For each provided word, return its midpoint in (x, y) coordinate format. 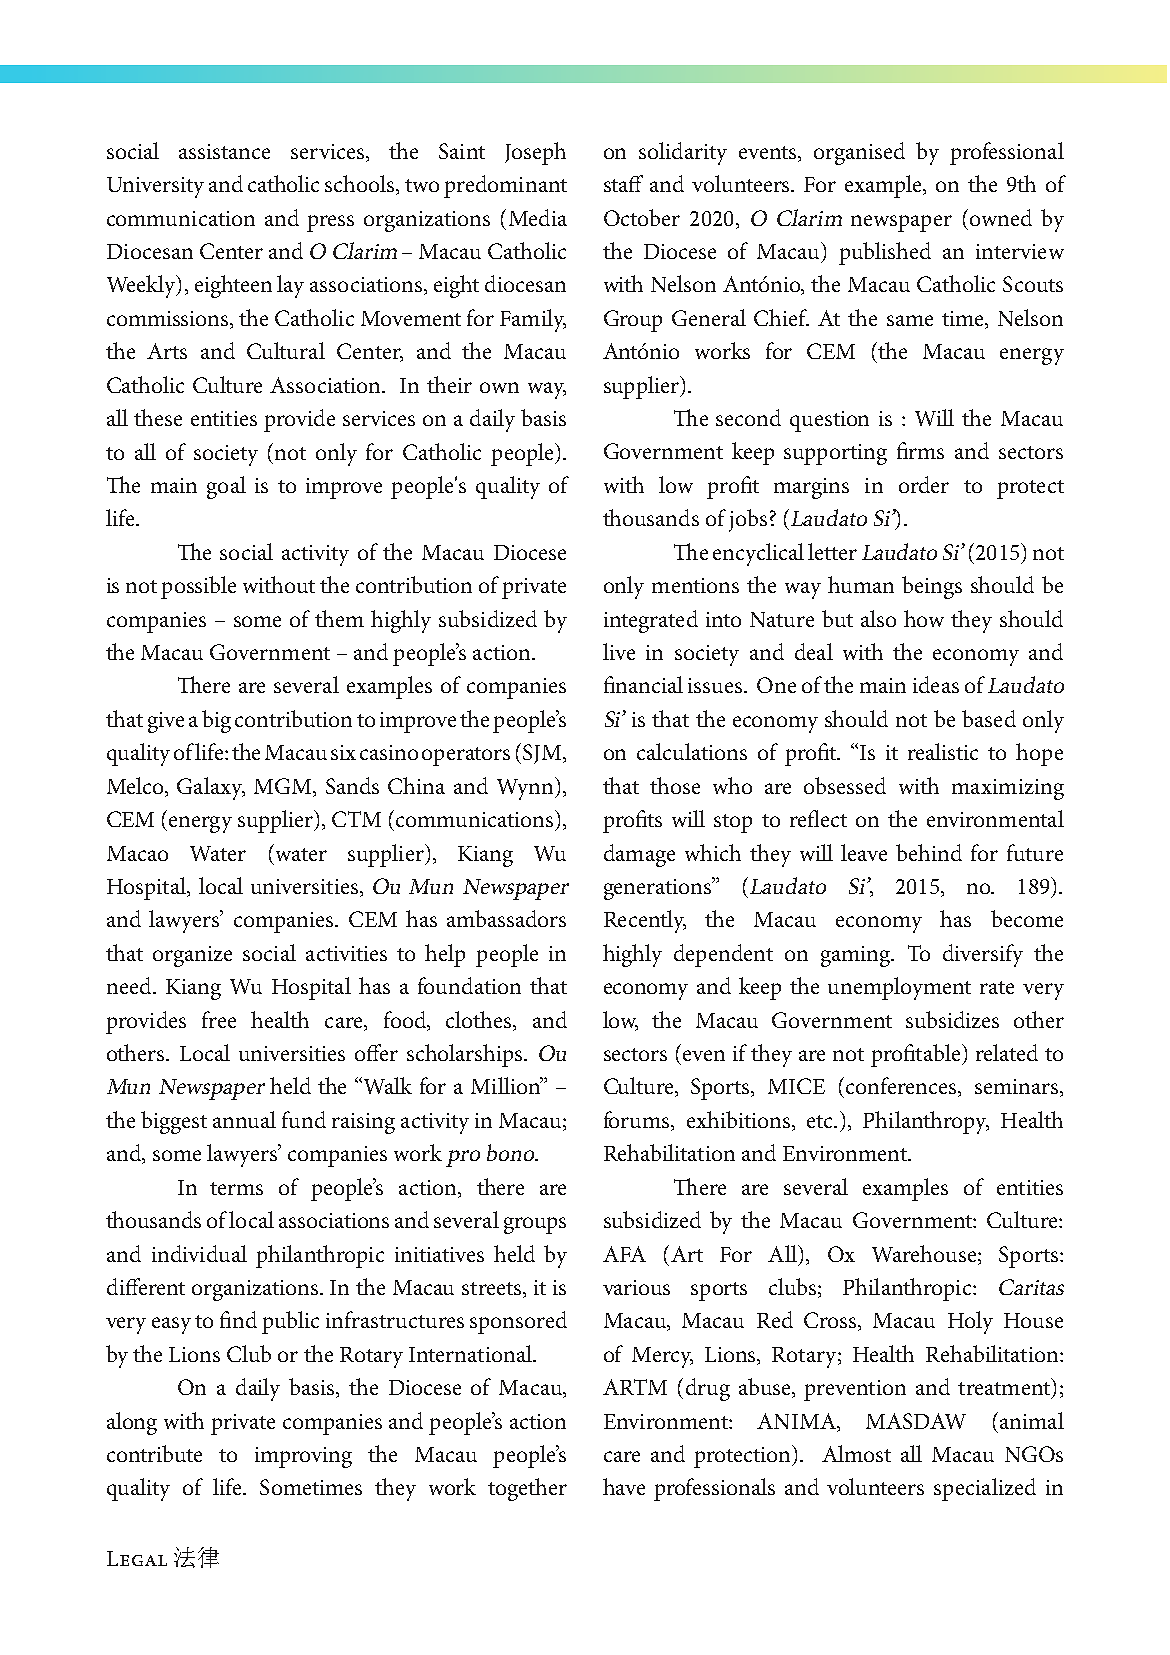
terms (236, 1188)
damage (639, 855)
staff (623, 183)
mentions (695, 585)
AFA (624, 1254)
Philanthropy (926, 1122)
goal (226, 487)
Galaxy (211, 788)
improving (303, 1457)
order (924, 484)
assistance (224, 151)
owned (1001, 217)
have (624, 1486)
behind (929, 852)
